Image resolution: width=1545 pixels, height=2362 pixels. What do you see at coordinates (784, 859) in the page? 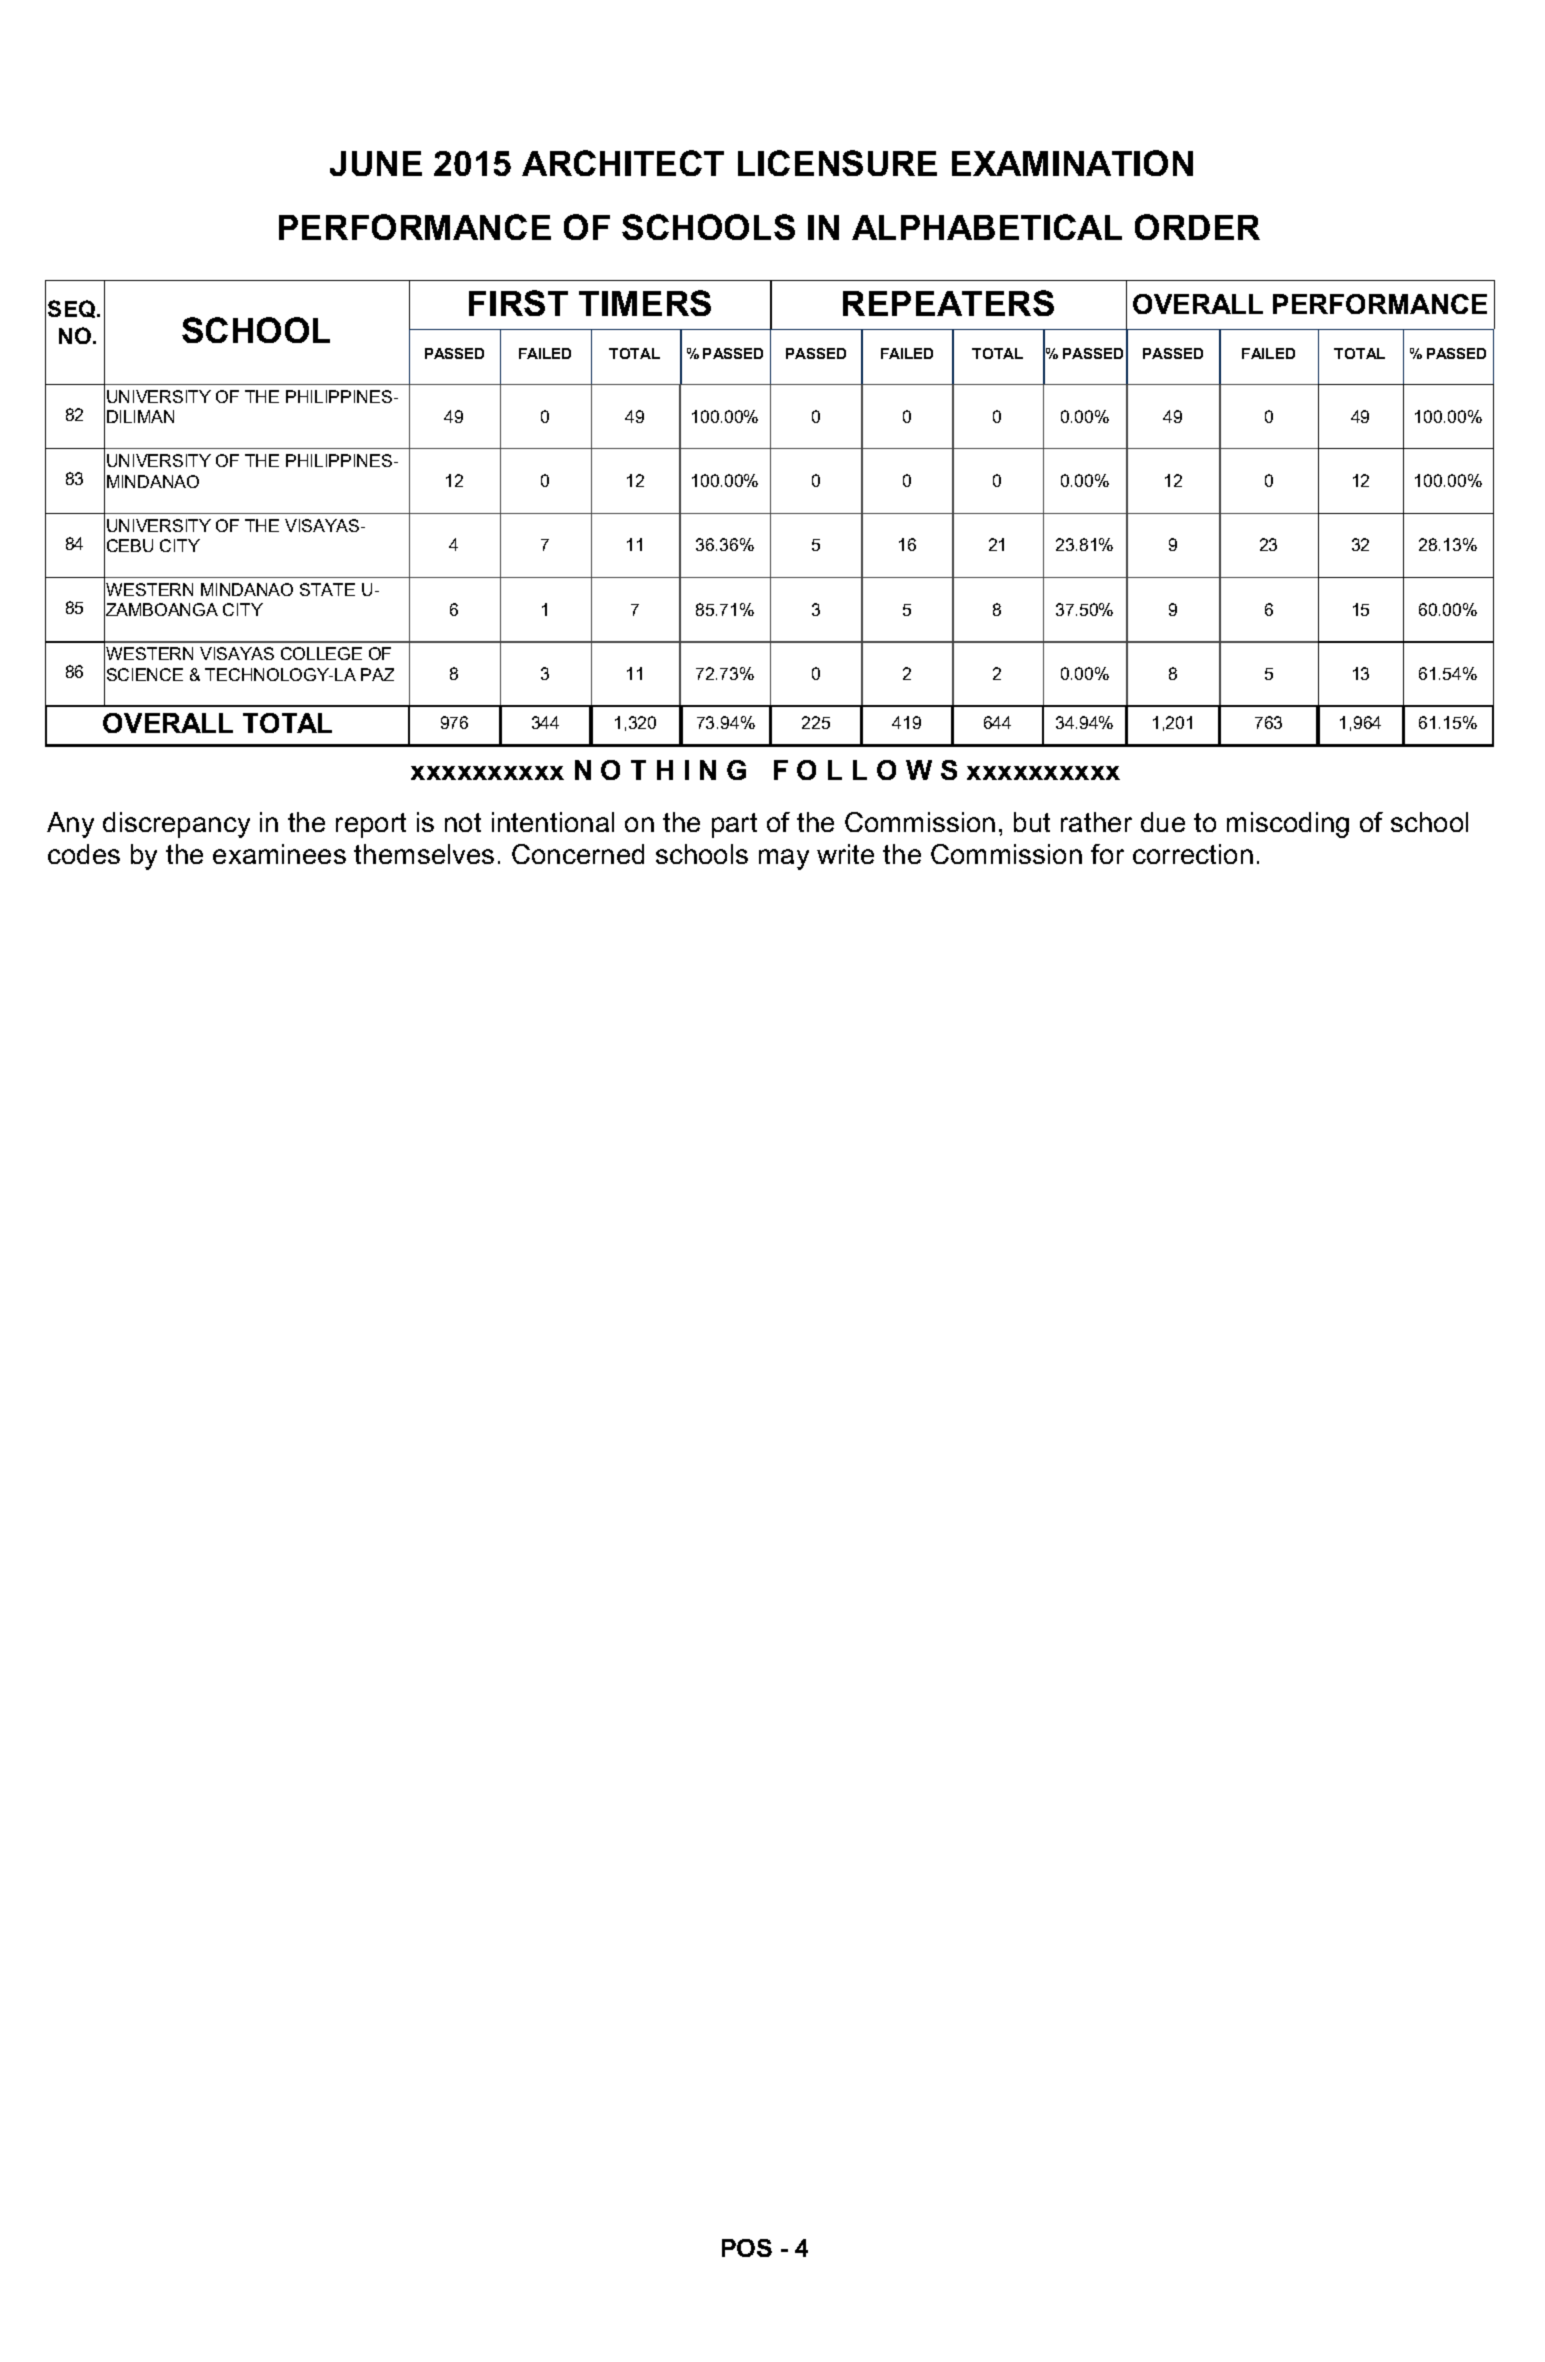
I see `may` at bounding box center [784, 859].
